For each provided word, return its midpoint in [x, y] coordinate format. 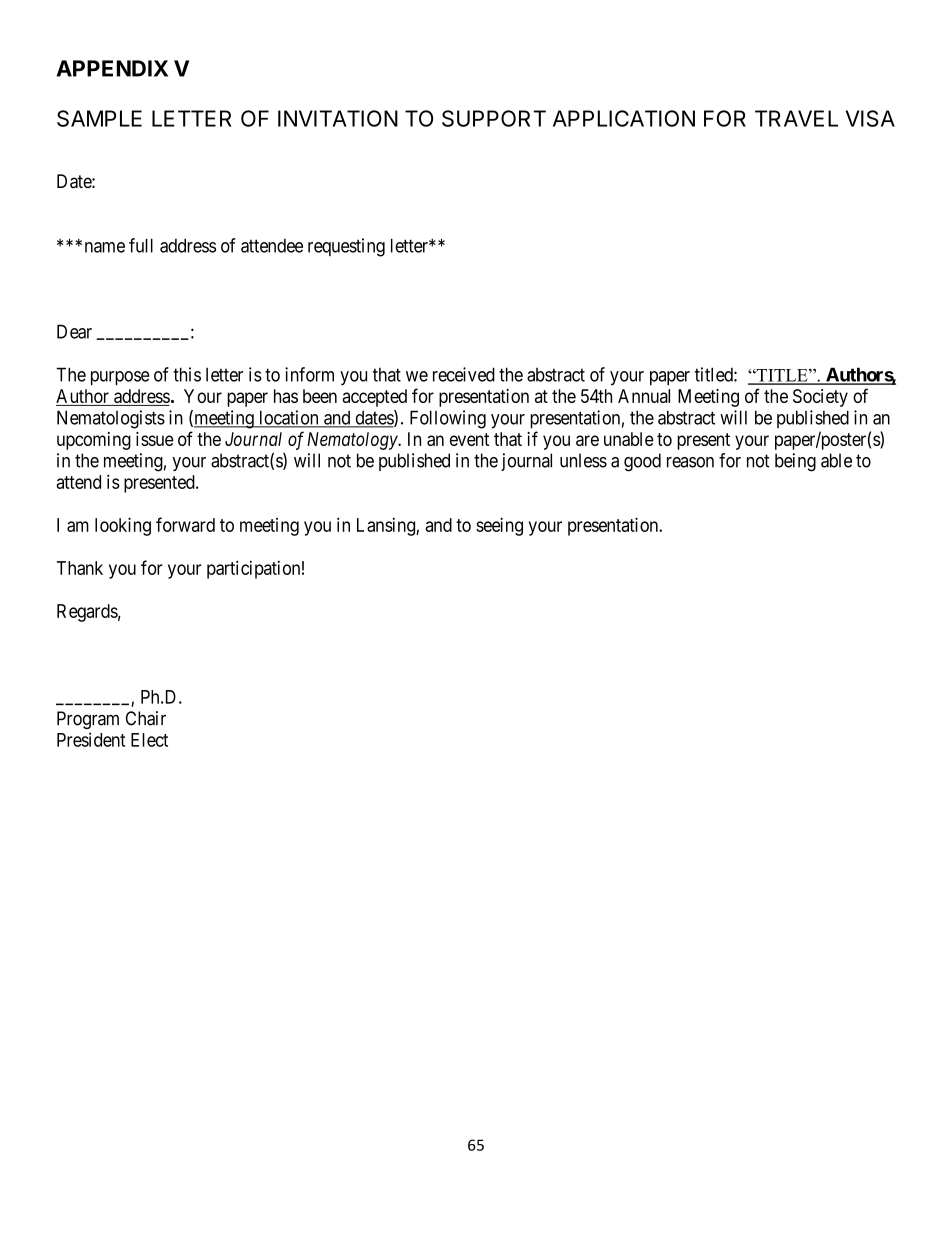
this [187, 374]
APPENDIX [112, 68]
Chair [146, 718]
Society [820, 398]
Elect [149, 740]
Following [448, 419]
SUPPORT [494, 118]
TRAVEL [796, 118]
